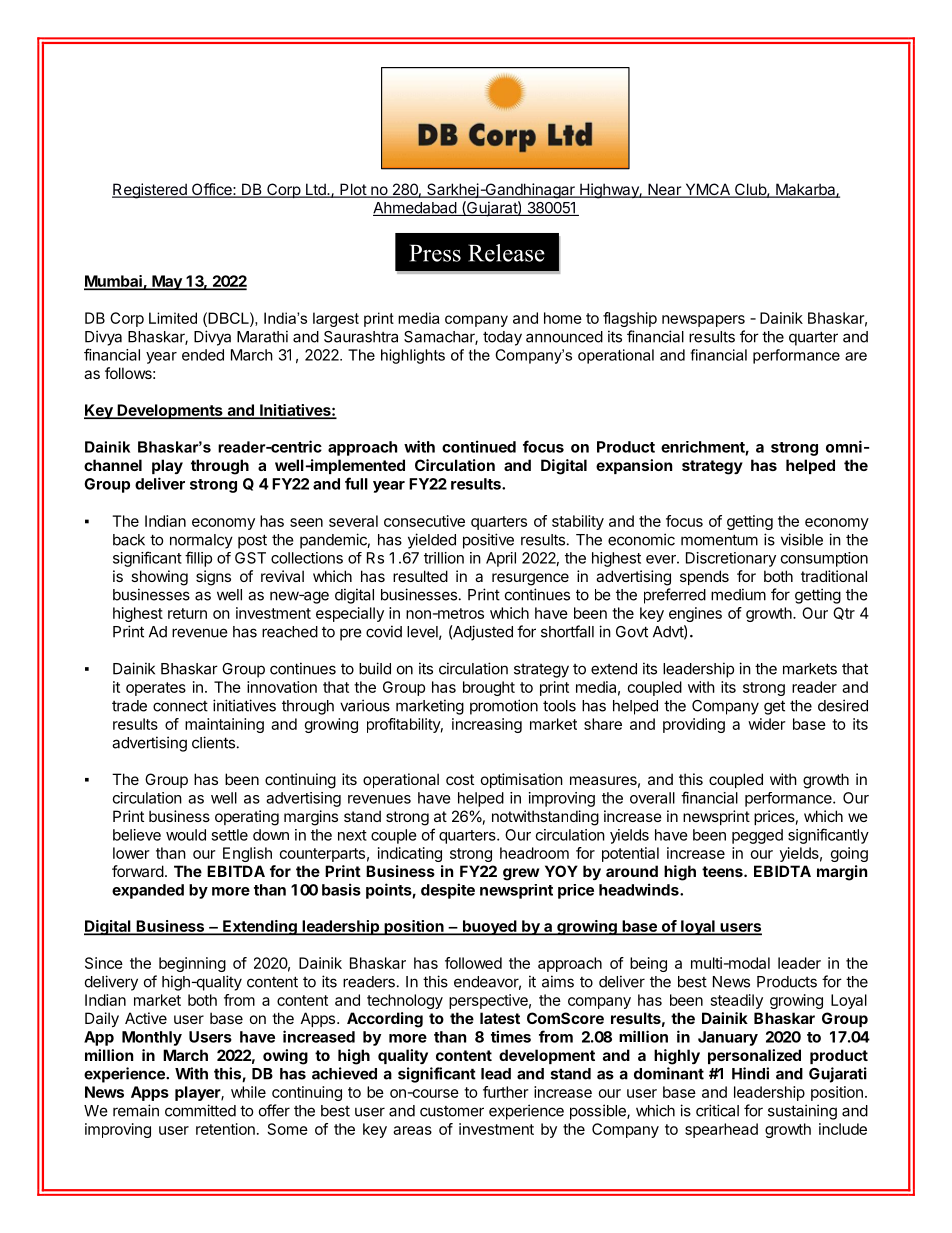  What do you see at coordinates (634, 466) in the screenshot?
I see `expansion` at bounding box center [634, 466].
